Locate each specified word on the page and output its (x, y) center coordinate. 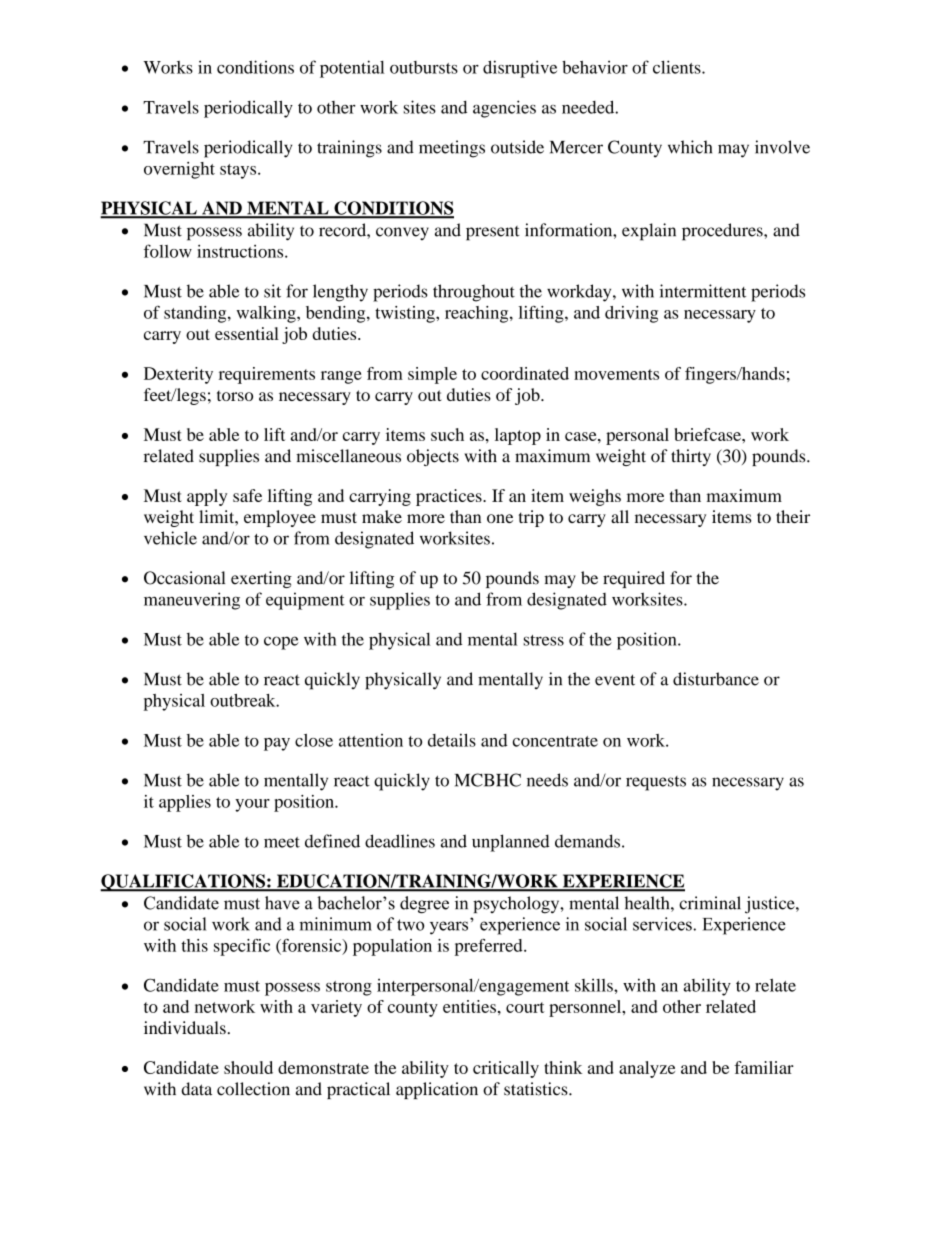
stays (239, 171)
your (252, 805)
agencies (504, 109)
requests (656, 783)
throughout (474, 293)
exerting (261, 579)
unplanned (511, 843)
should (248, 1067)
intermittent (703, 291)
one (500, 518)
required (634, 579)
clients (678, 67)
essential (247, 333)
